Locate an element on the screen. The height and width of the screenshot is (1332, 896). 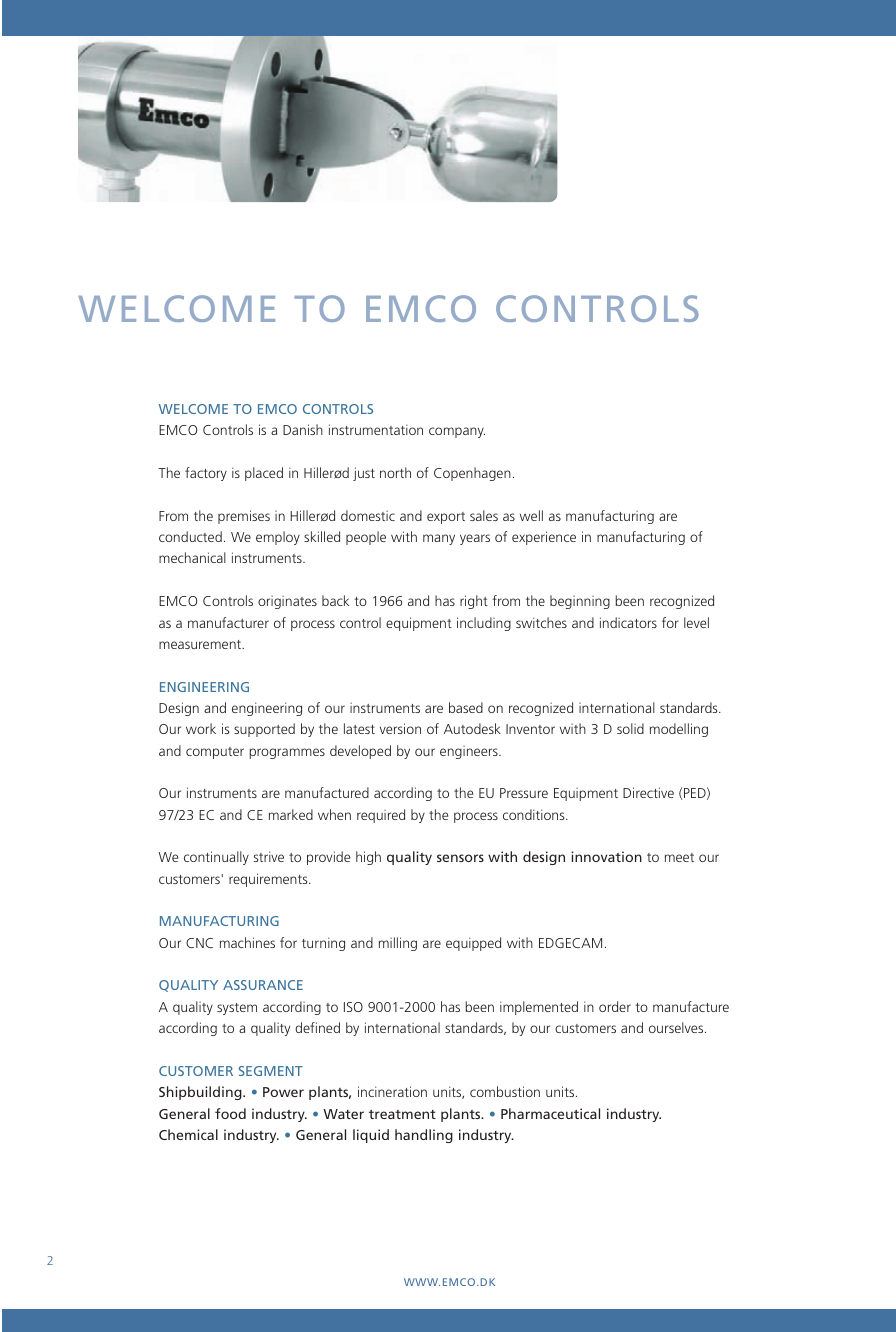
milling is located at coordinates (398, 944).
